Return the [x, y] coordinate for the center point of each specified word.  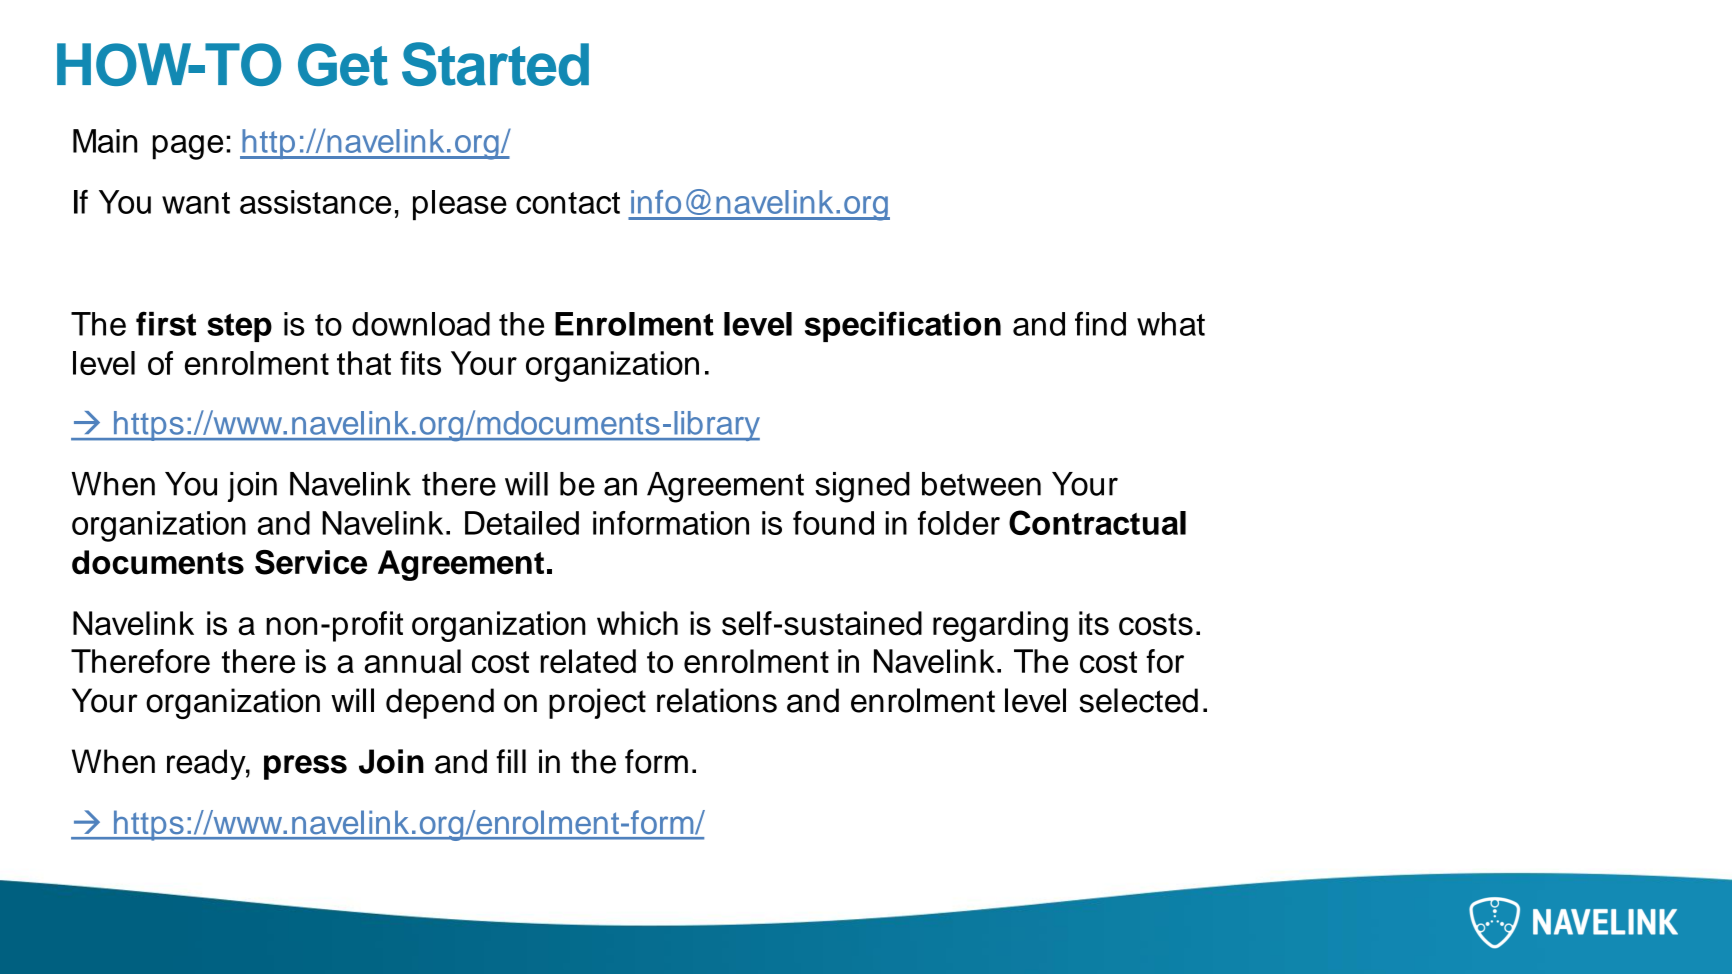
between [981, 484]
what [1171, 324]
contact [568, 203]
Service [311, 562]
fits [420, 363]
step [239, 327]
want [196, 203]
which [637, 623]
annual [413, 661]
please [460, 205]
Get [343, 64]
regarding [1000, 626]
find [1100, 323]
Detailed [522, 523]
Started [495, 64]
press [305, 767]
